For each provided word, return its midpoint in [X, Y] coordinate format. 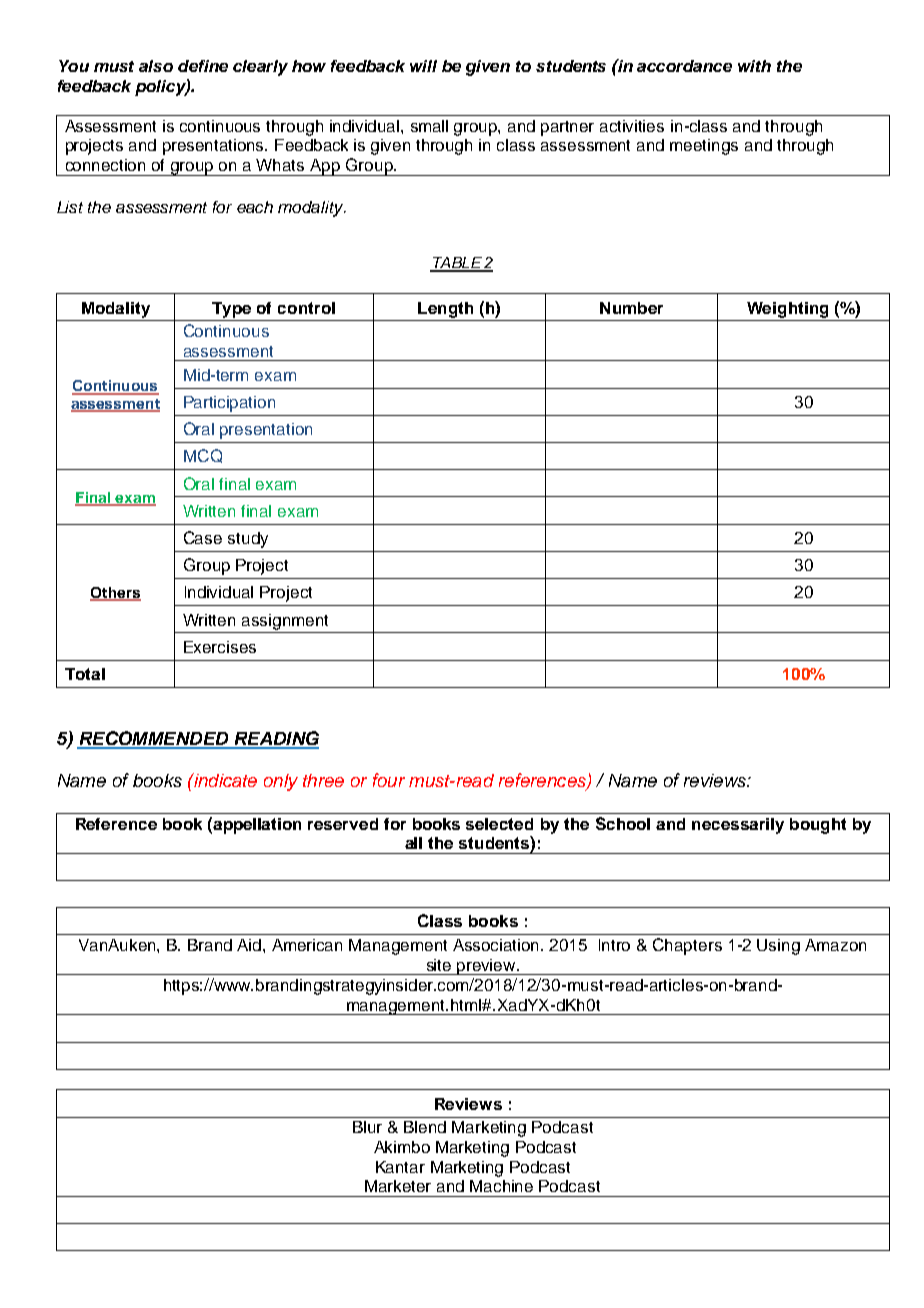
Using [778, 947]
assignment [285, 622]
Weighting [787, 310]
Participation [229, 404]
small [429, 126]
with [754, 66]
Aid [250, 945]
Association [497, 945]
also [156, 66]
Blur [367, 1127]
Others [115, 594]
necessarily [738, 826]
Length [445, 310]
